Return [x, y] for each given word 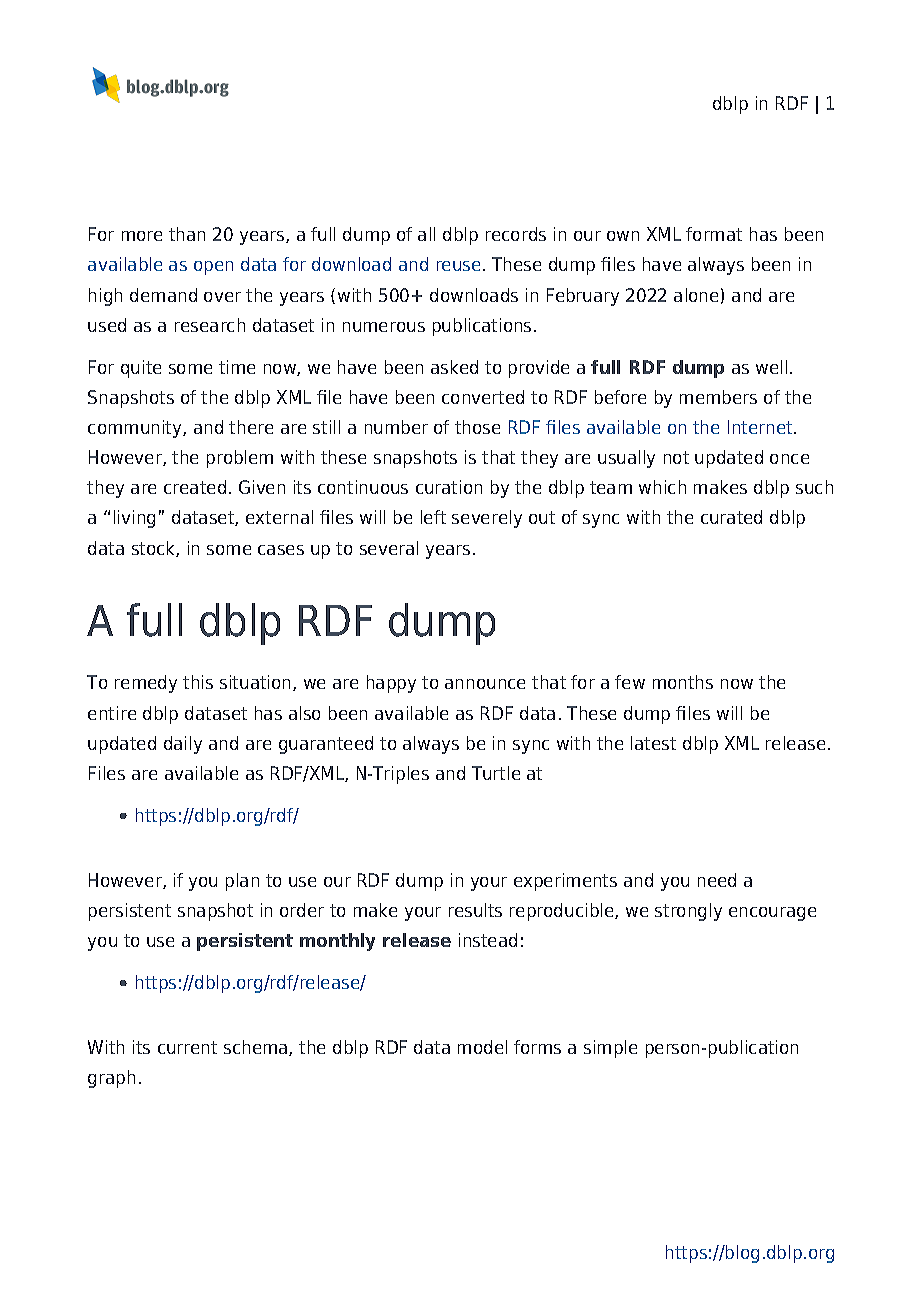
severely [487, 519]
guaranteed [326, 745]
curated [731, 517]
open [213, 268]
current [187, 1047]
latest [653, 743]
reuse [458, 266]
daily [183, 745]
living [134, 519]
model [482, 1047]
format [714, 234]
